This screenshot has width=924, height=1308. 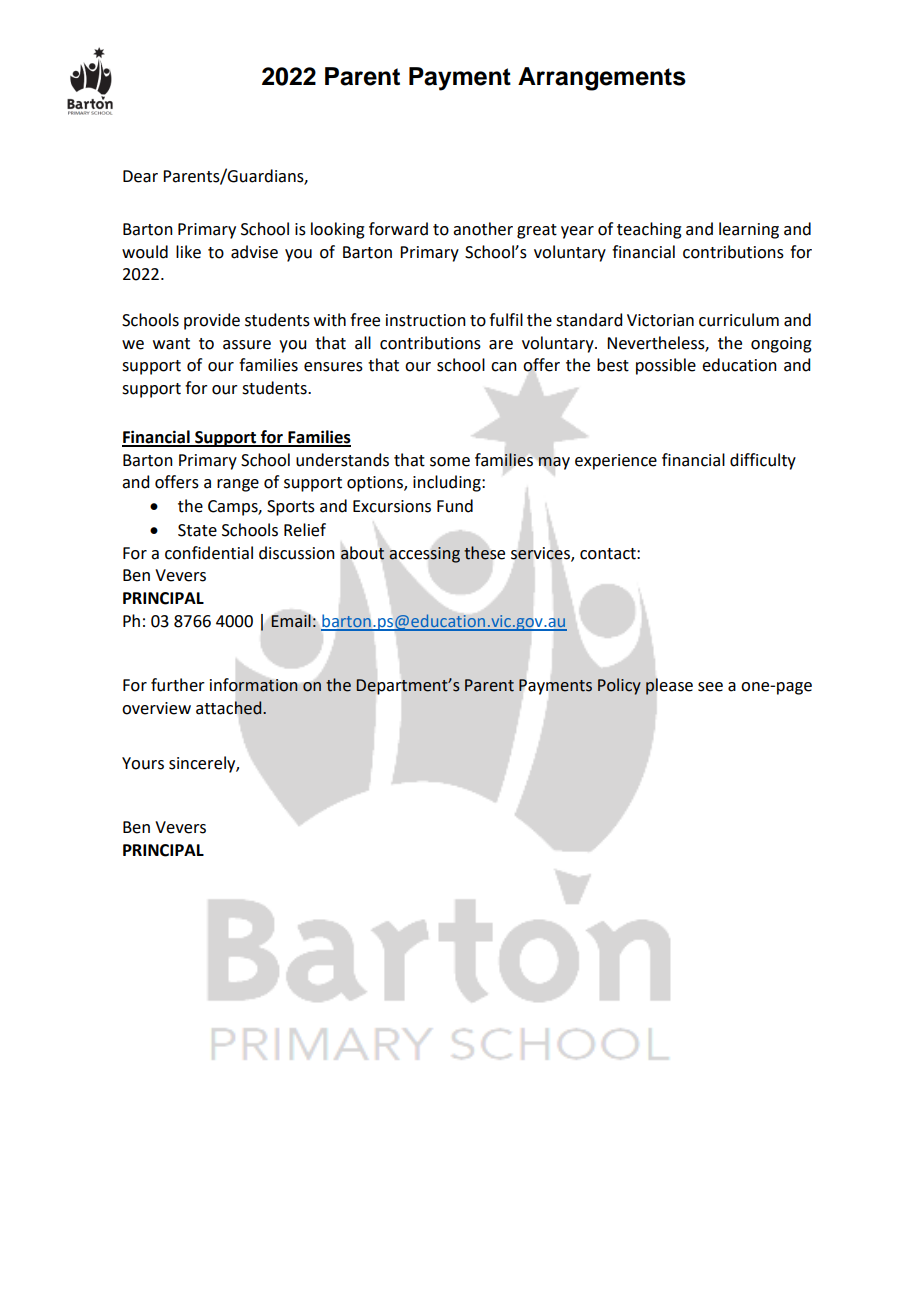 What do you see at coordinates (426, 320) in the screenshot?
I see `instruction` at bounding box center [426, 320].
